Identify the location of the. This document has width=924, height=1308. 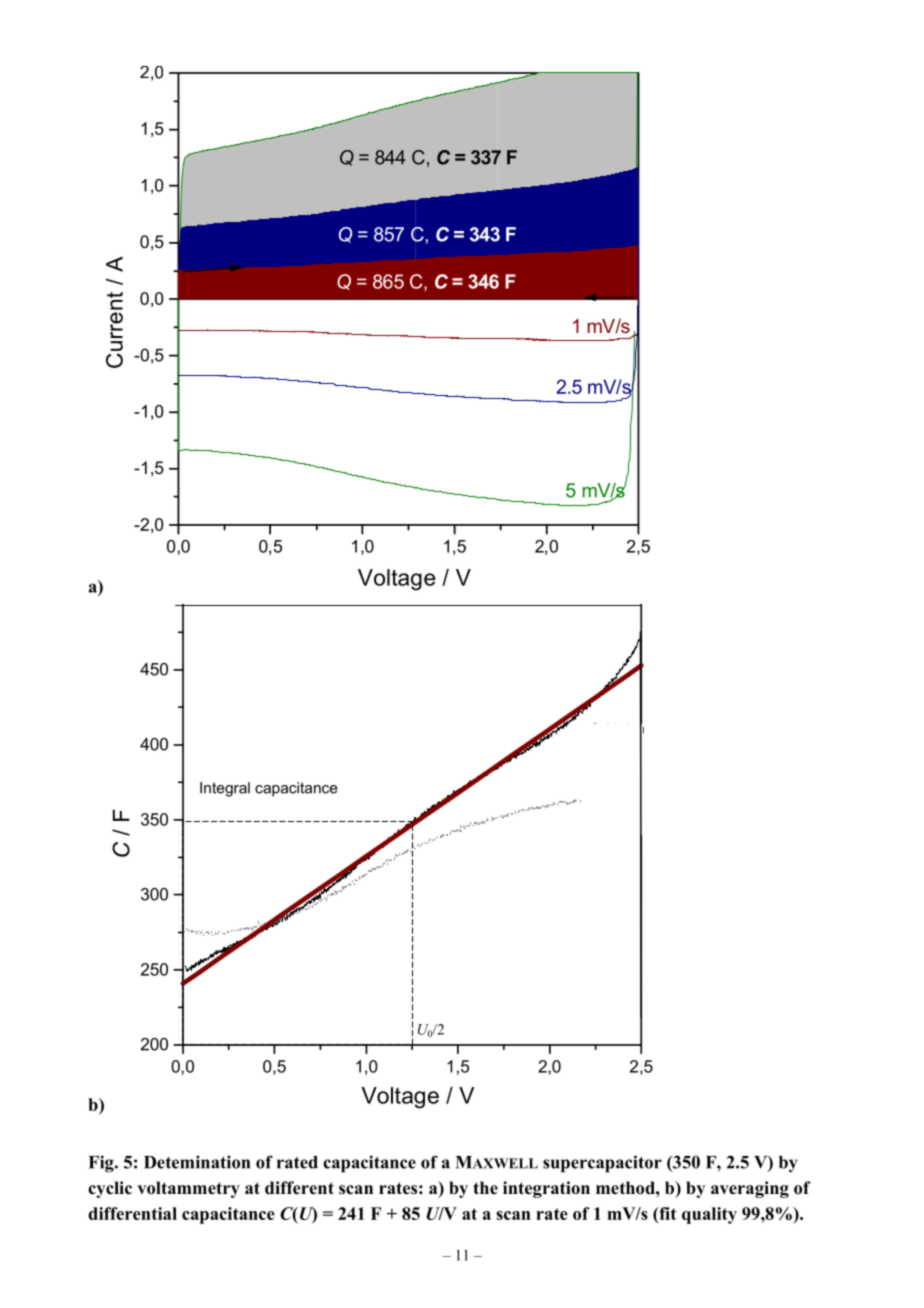
(485, 1188).
